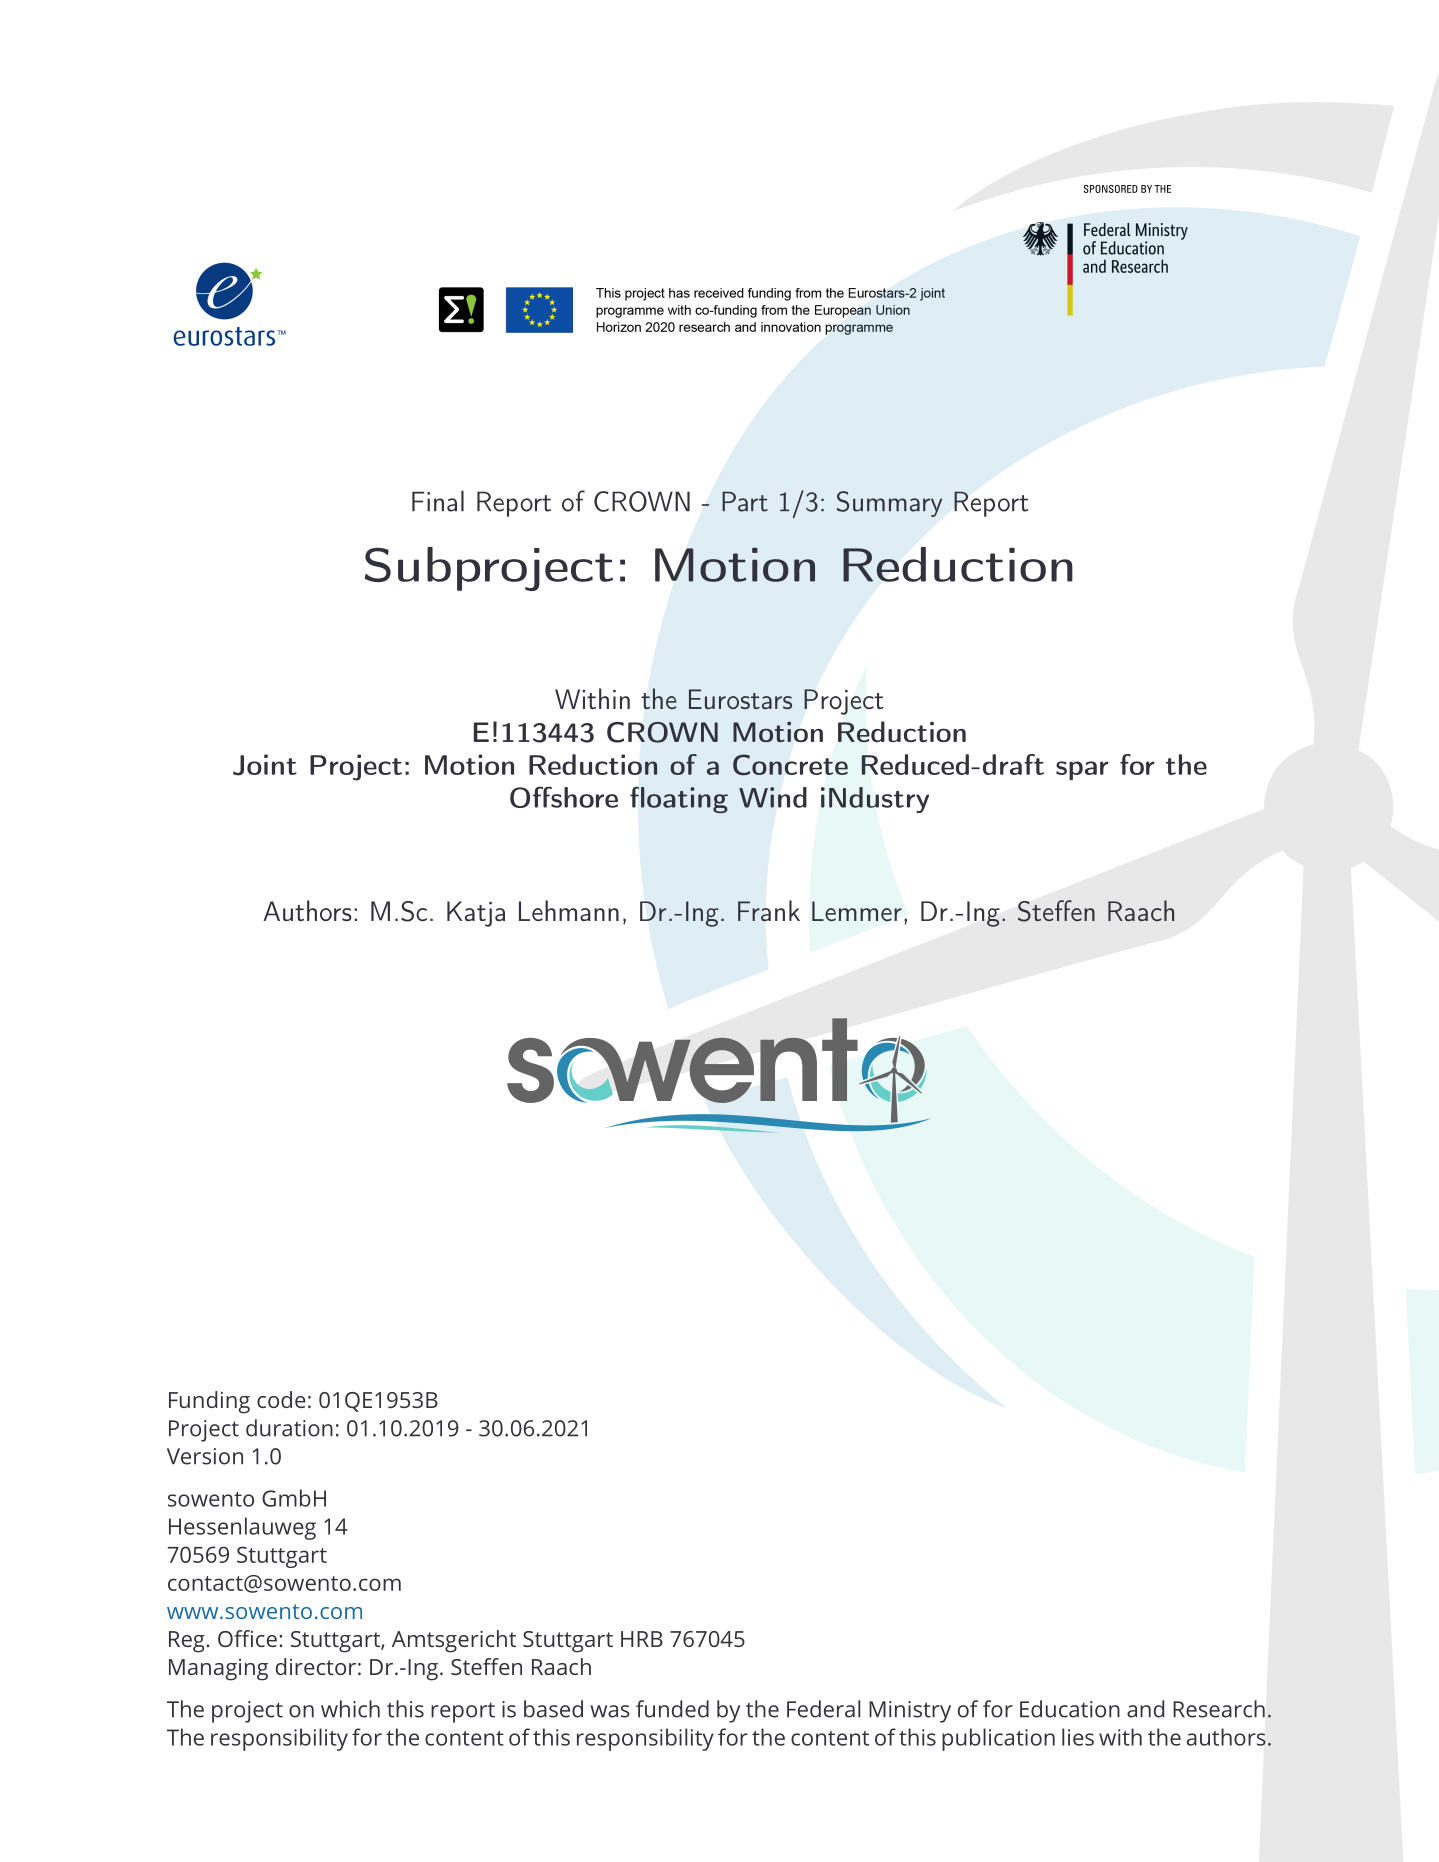  What do you see at coordinates (889, 504) in the screenshot?
I see `Summary` at bounding box center [889, 504].
